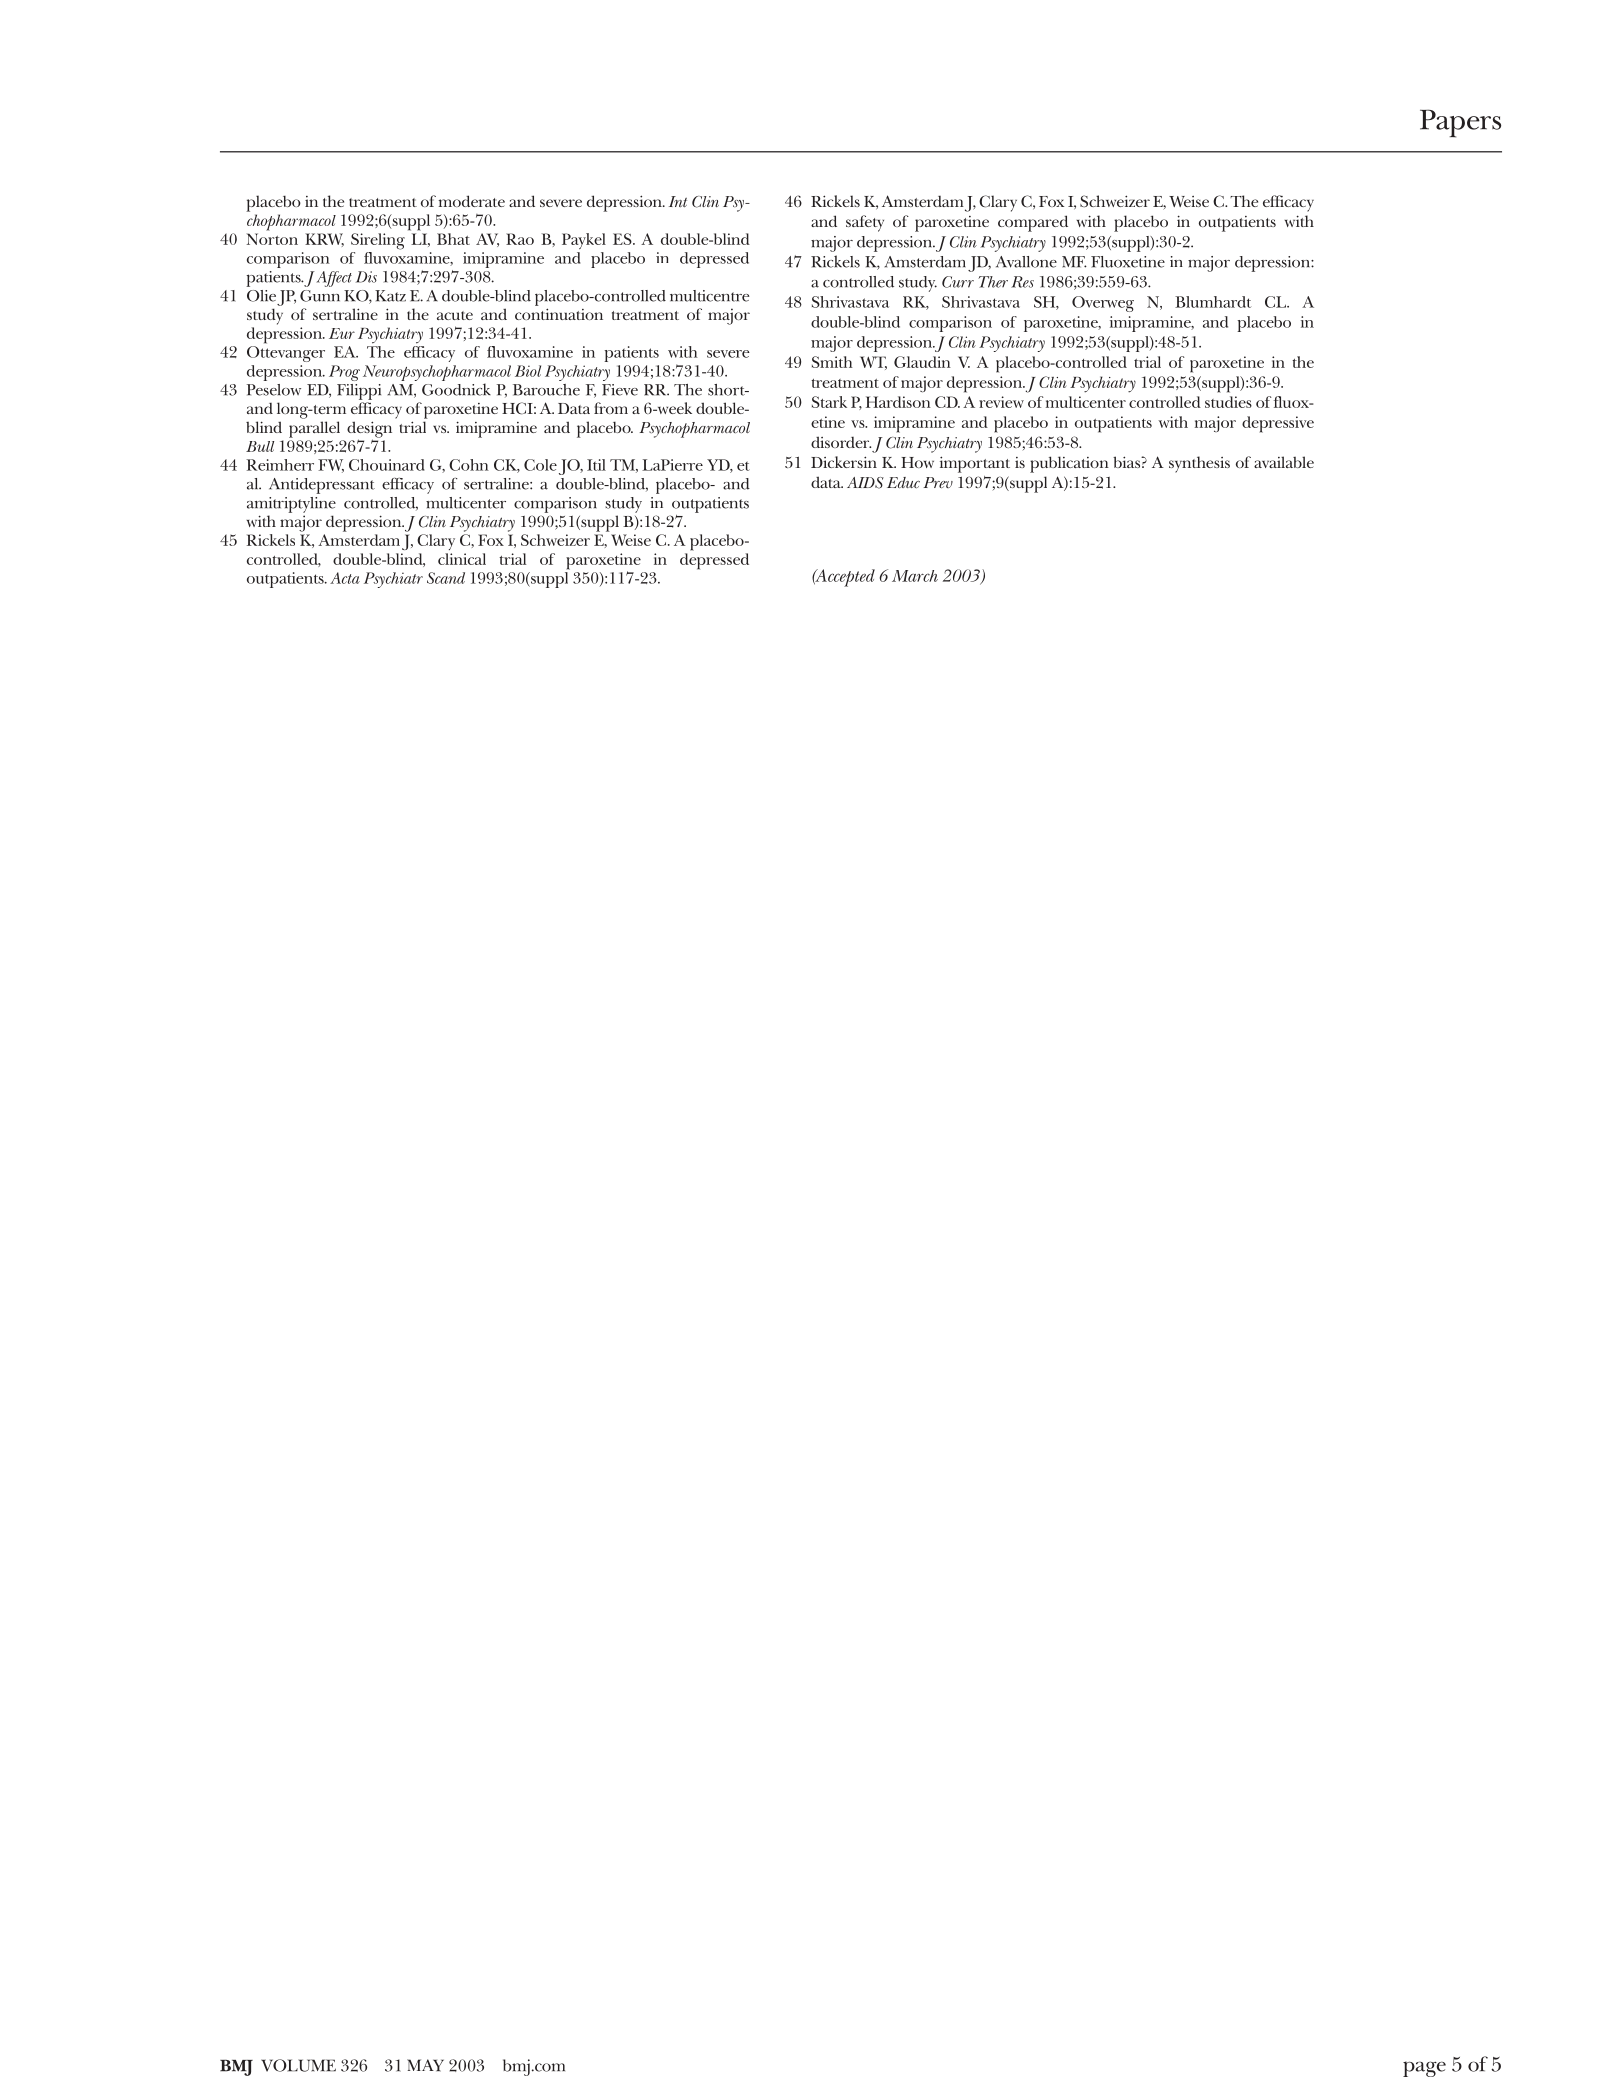 Image resolution: width=1620 pixels, height=2097 pixels. I want to click on March, so click(915, 576).
